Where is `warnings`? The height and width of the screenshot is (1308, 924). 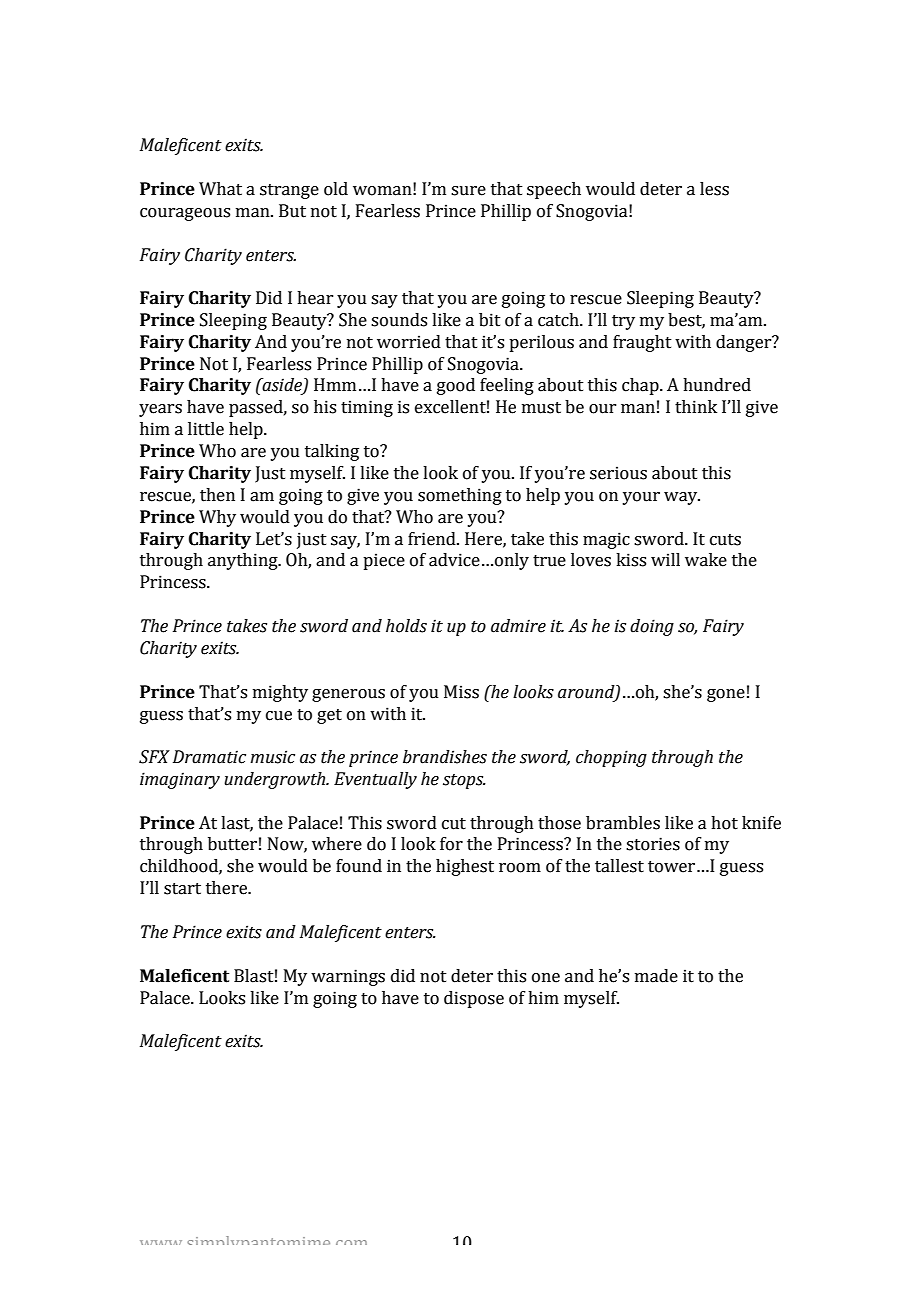
warnings is located at coordinates (348, 977).
